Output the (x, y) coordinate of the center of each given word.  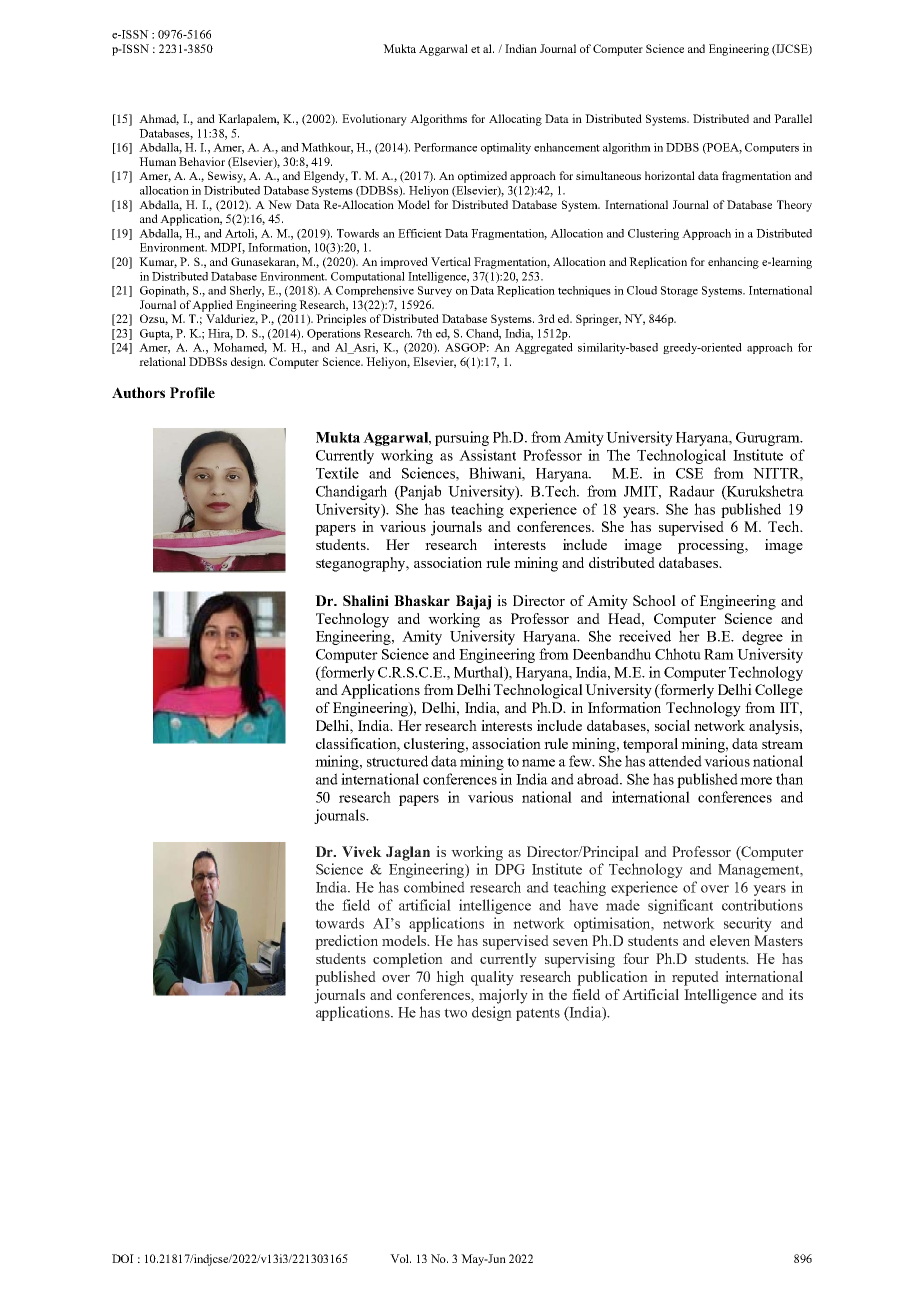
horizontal (670, 175)
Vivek (362, 851)
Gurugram (769, 439)
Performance (445, 147)
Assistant (487, 455)
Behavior (202, 161)
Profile (192, 392)
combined (434, 887)
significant (680, 906)
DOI (123, 1258)
